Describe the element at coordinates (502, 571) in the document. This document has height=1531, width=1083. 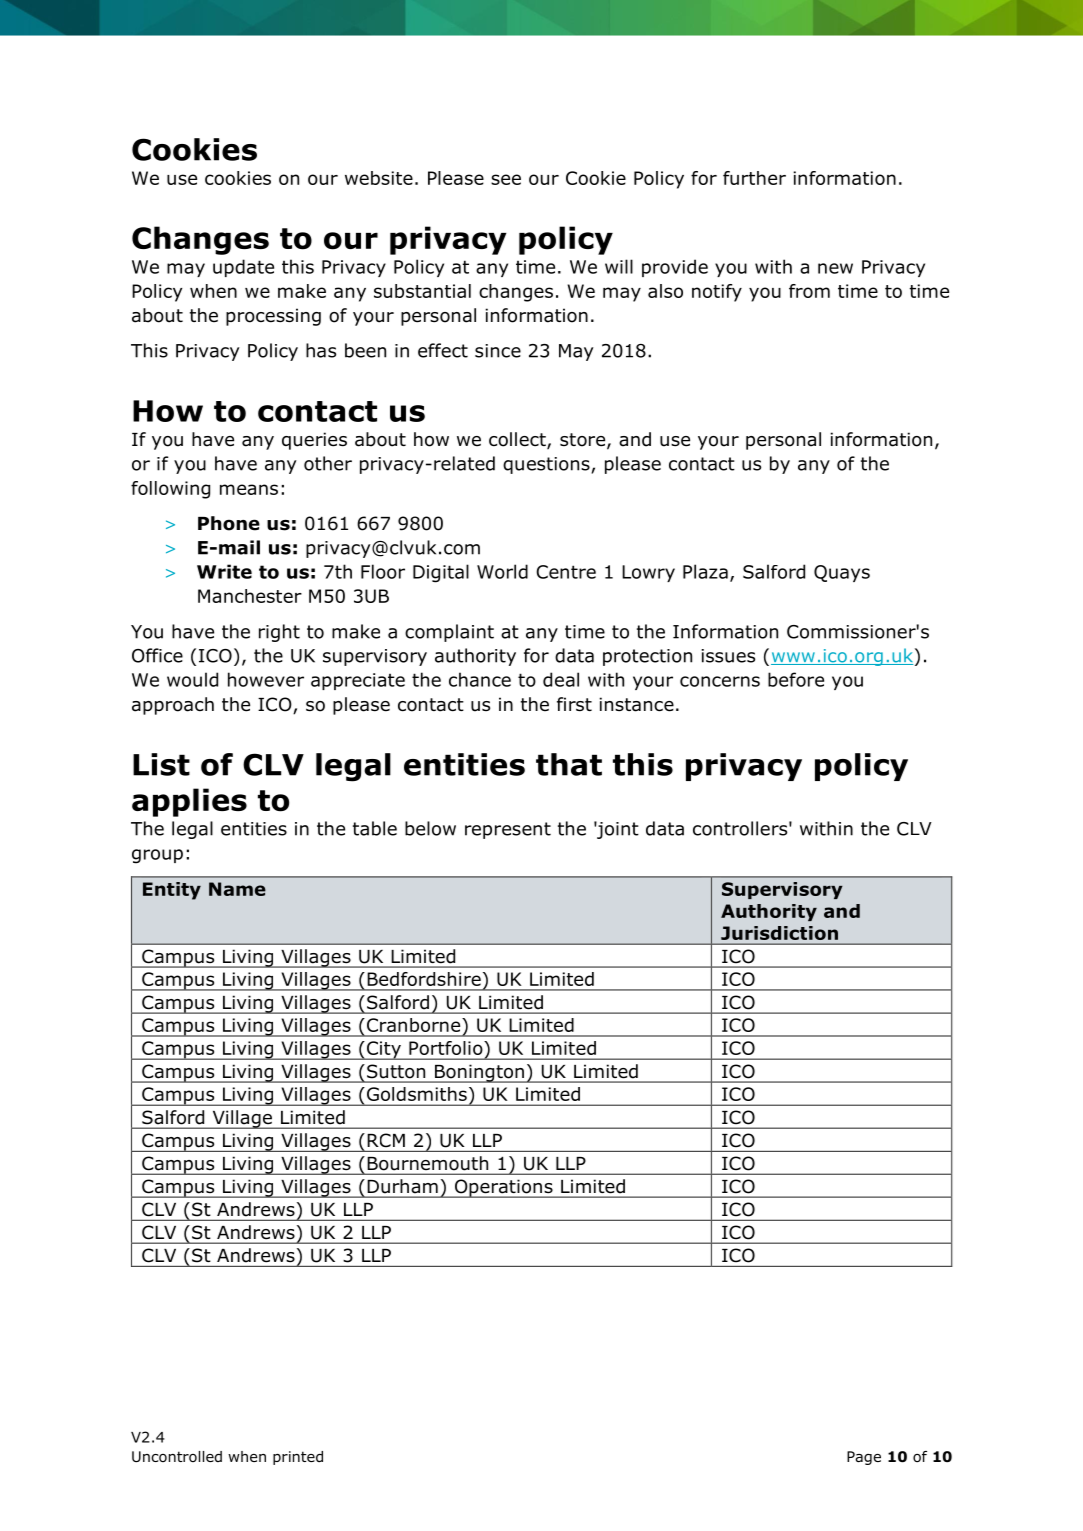
I see `World` at that location.
